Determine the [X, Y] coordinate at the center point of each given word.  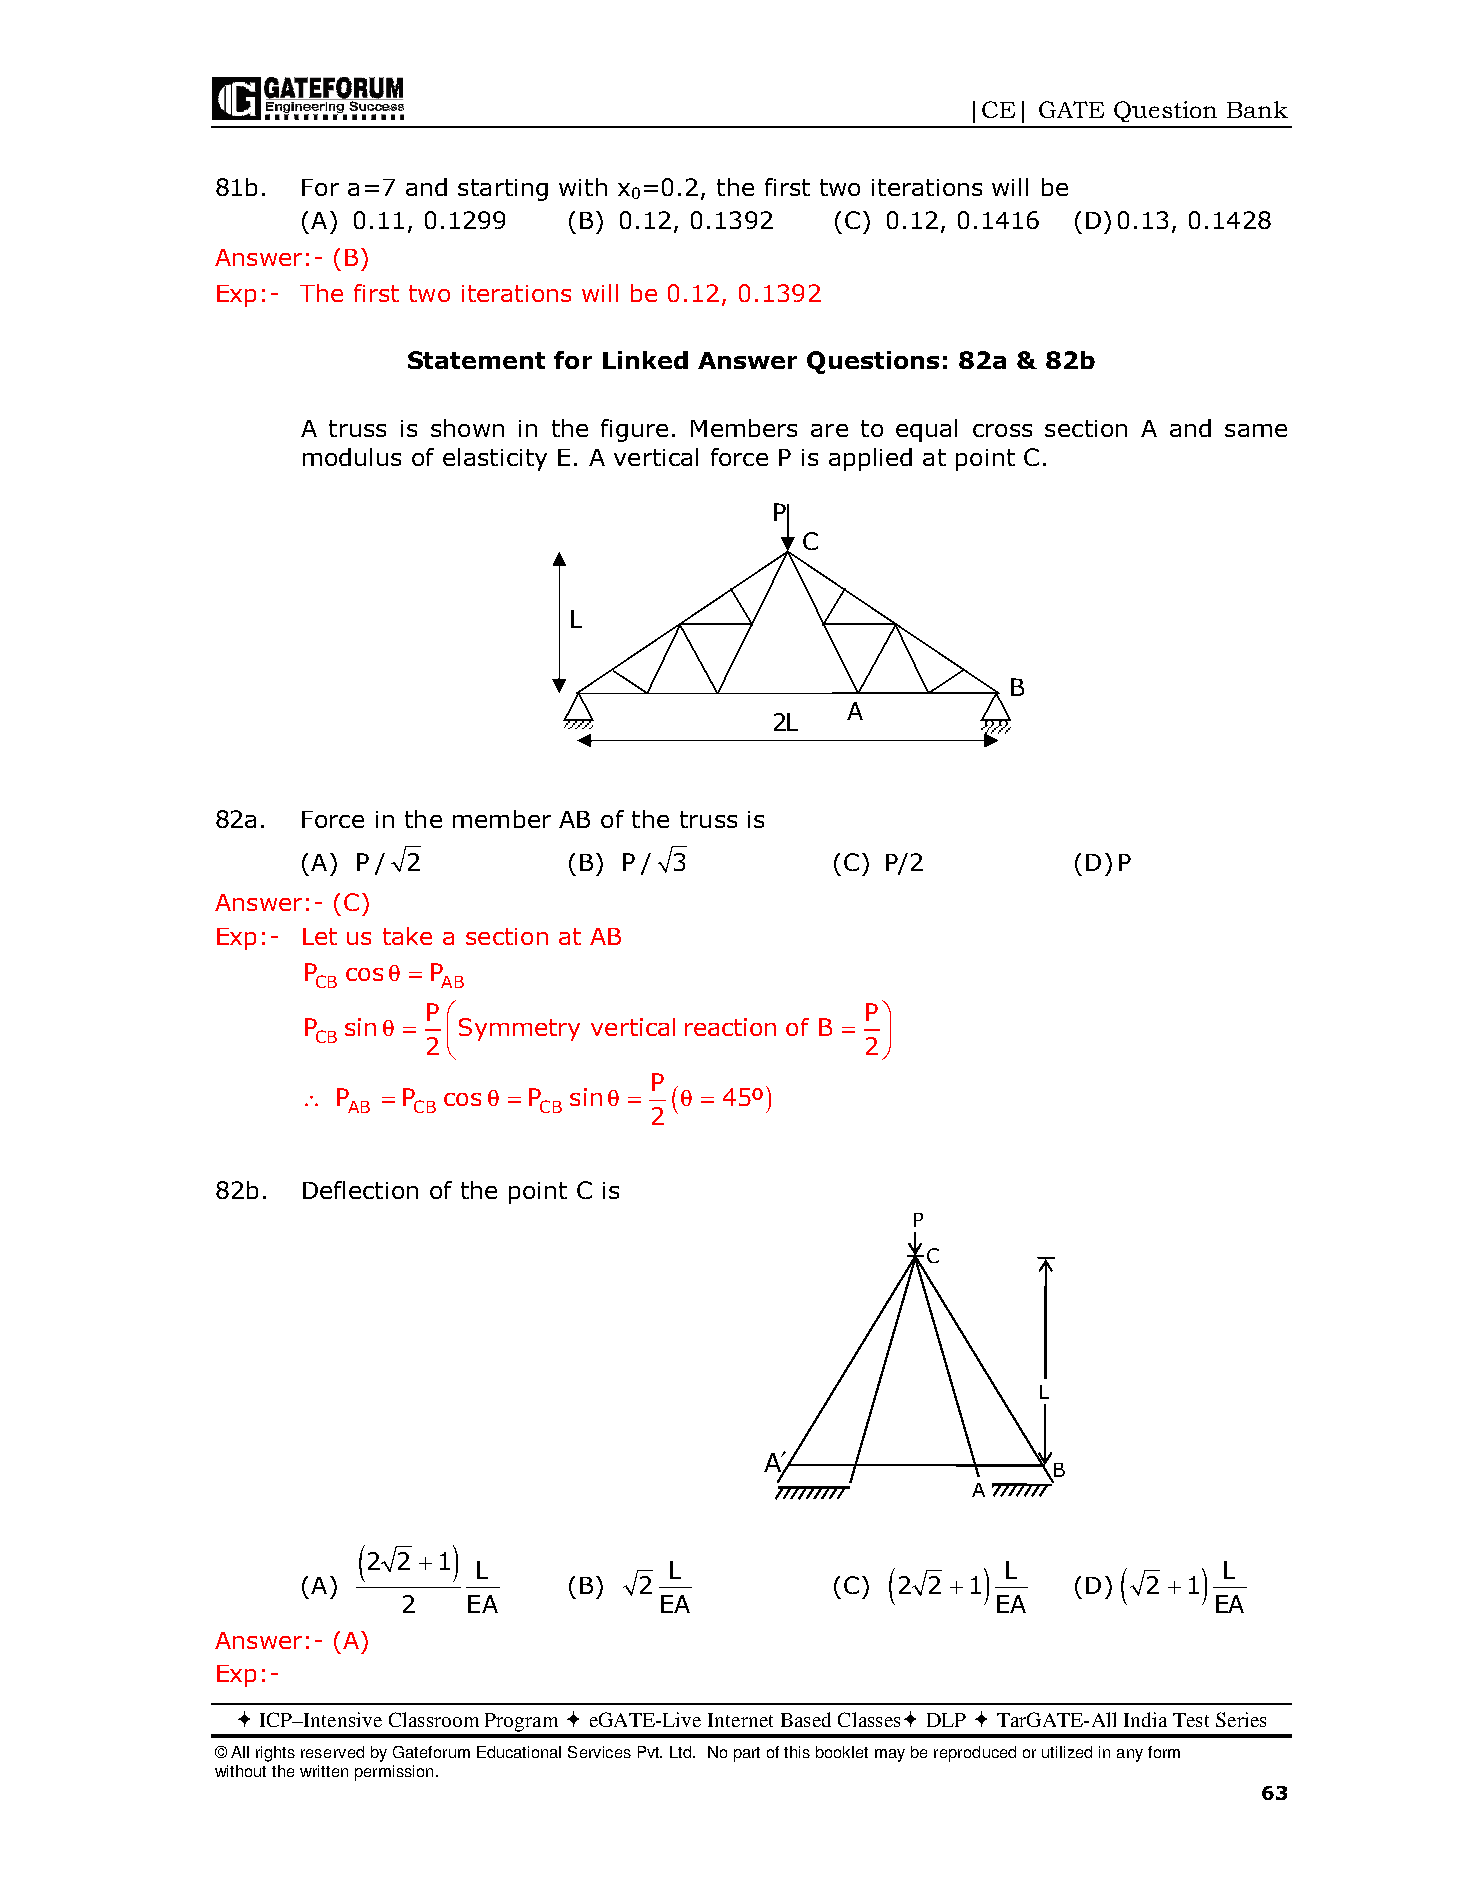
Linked [645, 360]
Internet [740, 1720]
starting [503, 190]
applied [870, 459]
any [1130, 1755]
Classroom [434, 1719]
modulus [352, 457]
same [1256, 430]
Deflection [360, 1190]
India [1145, 1719]
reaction [730, 1027]
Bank [1257, 109]
